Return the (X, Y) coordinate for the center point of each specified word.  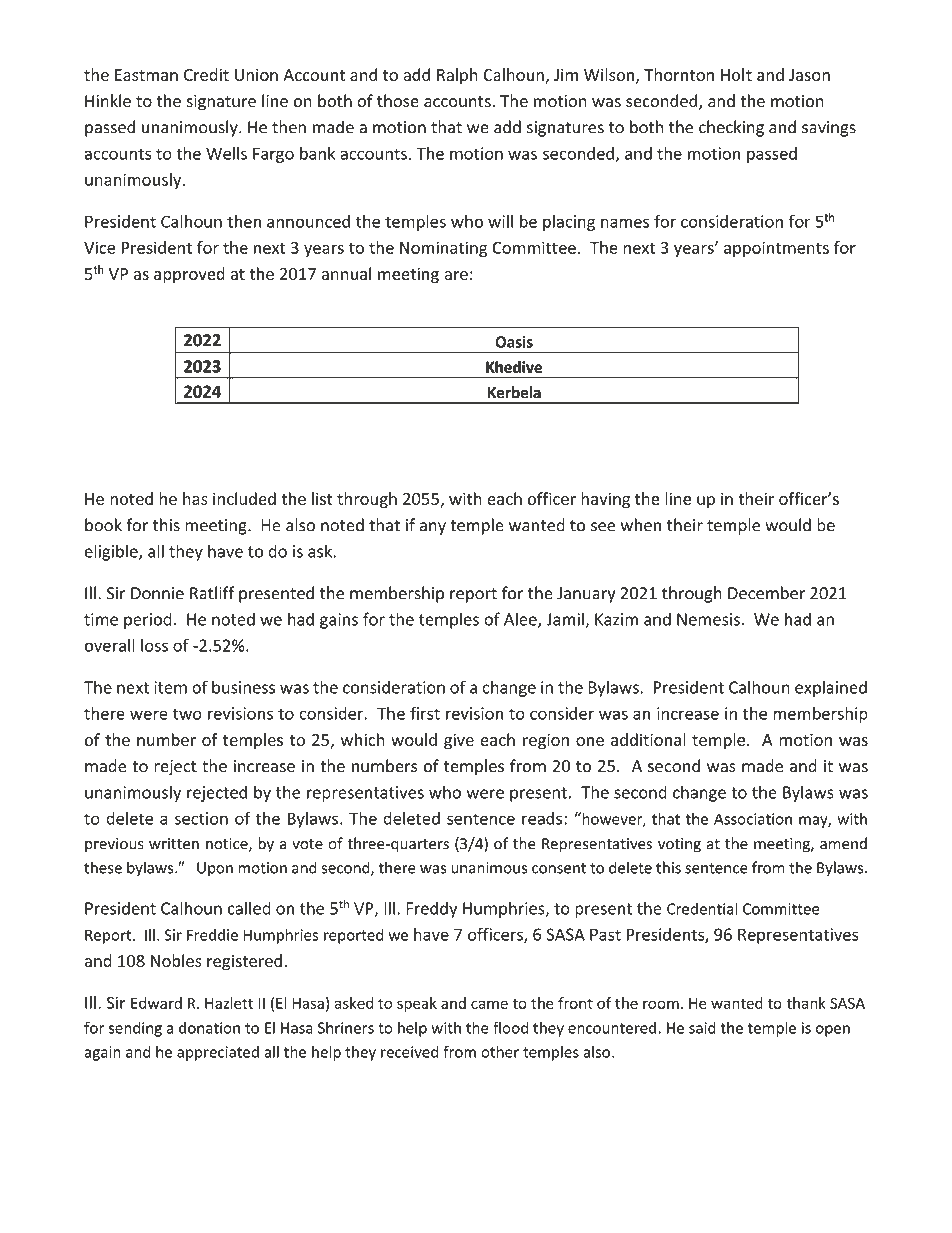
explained (831, 688)
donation (209, 1027)
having (605, 500)
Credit (206, 74)
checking (731, 128)
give (459, 741)
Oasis (514, 342)
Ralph (457, 76)
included (244, 498)
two (187, 714)
